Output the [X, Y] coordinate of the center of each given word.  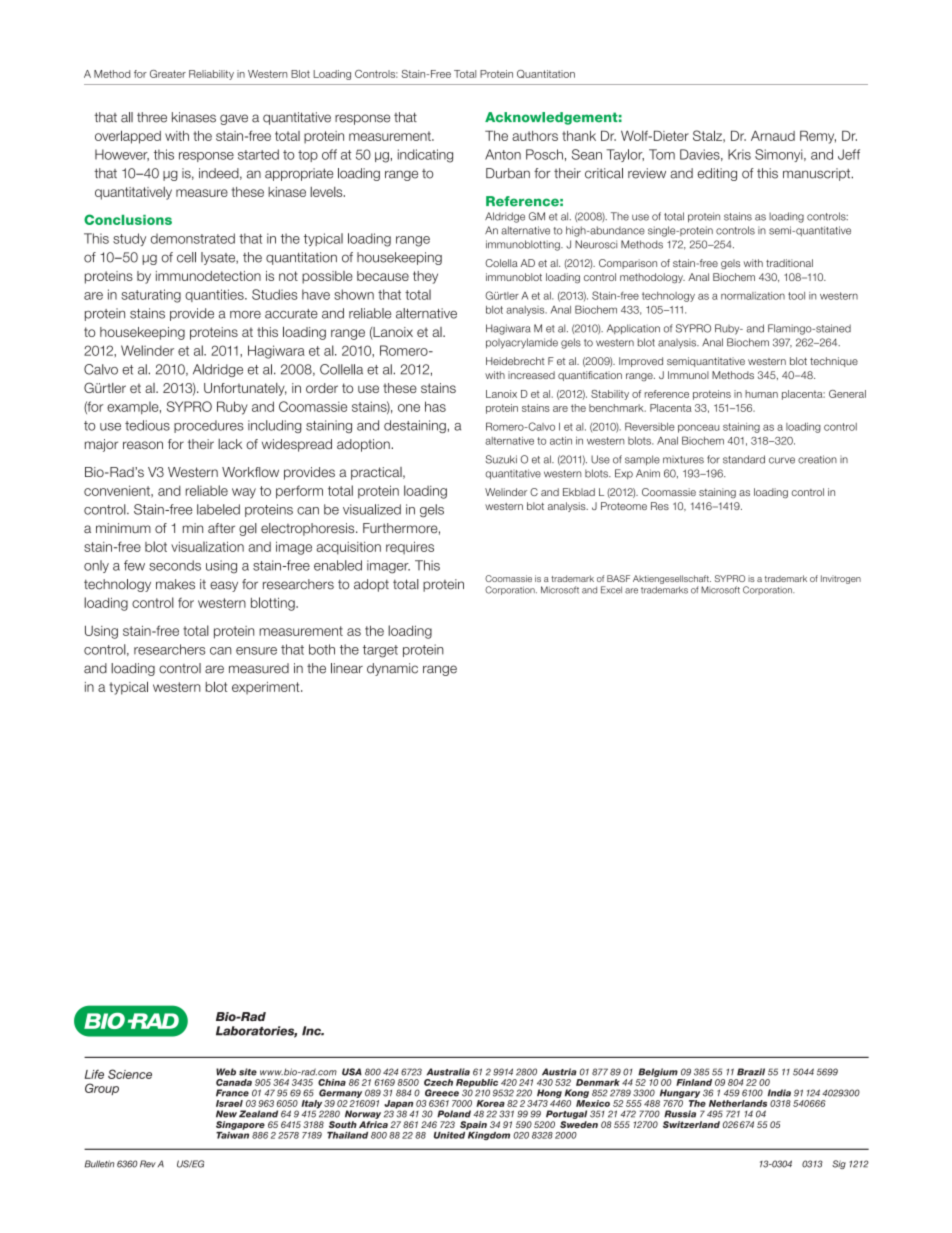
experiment [267, 688]
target [380, 651]
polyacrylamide [522, 343]
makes [175, 584]
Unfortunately [245, 389]
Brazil [751, 1072]
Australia [448, 1072]
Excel [611, 590]
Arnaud [773, 135]
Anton [503, 154]
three [152, 117]
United [450, 1134]
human [761, 394]
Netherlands [738, 1103]
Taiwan [232, 1134]
